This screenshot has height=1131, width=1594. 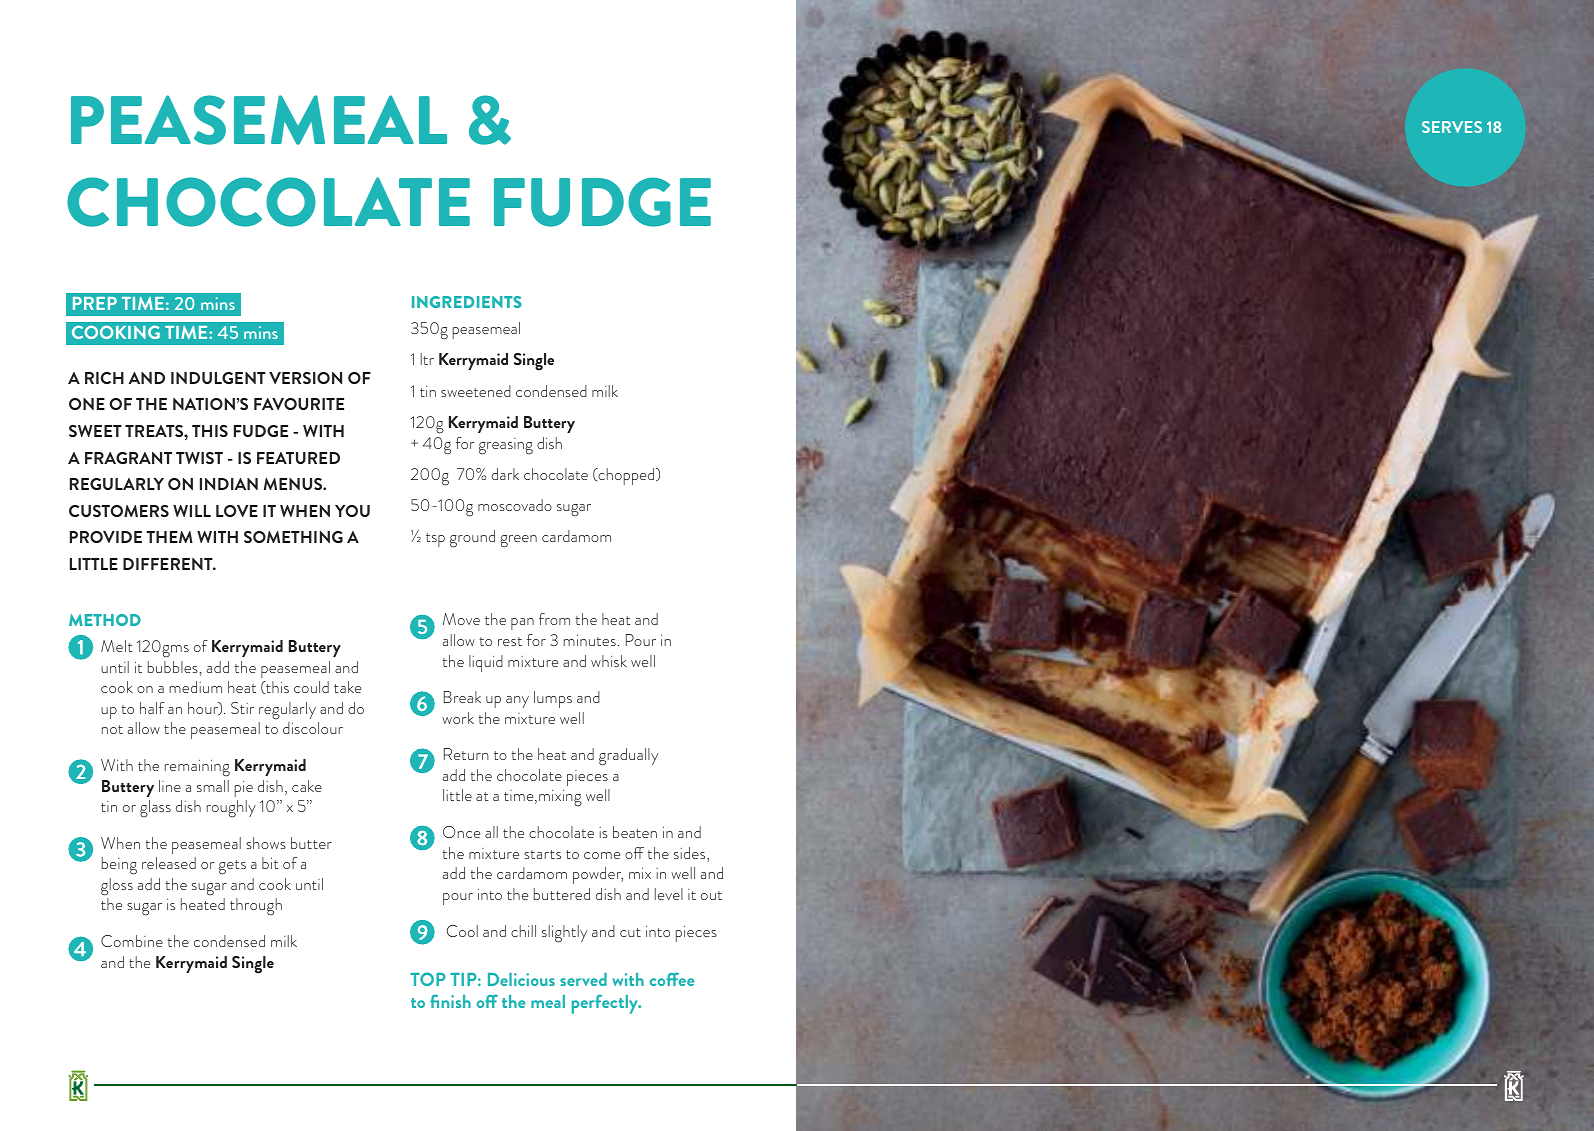 What do you see at coordinates (1452, 127) in the screenshot?
I see `SERVES` at bounding box center [1452, 127].
